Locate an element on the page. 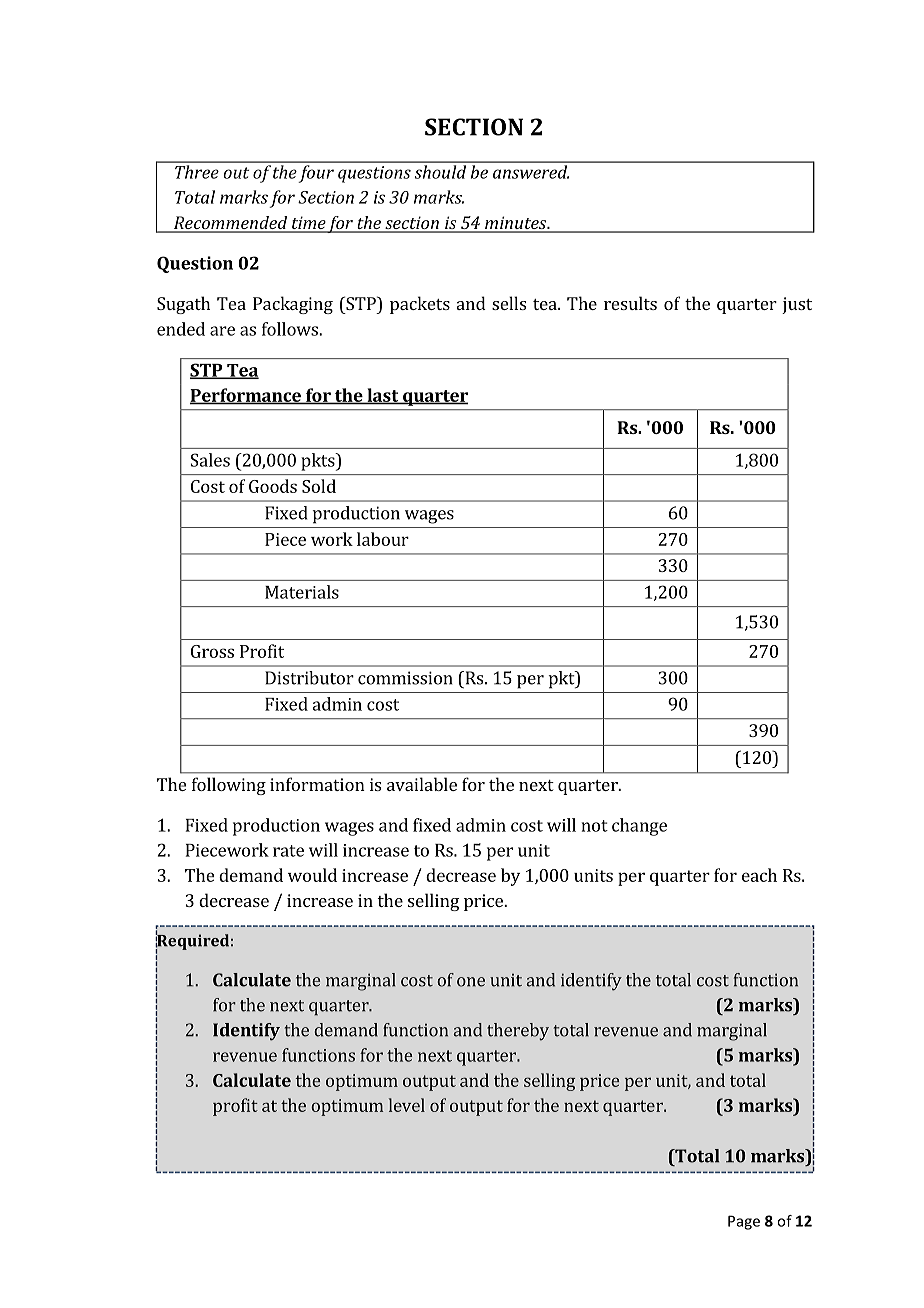 Image resolution: width=924 pixels, height=1308 pixels. would is located at coordinates (312, 875).
